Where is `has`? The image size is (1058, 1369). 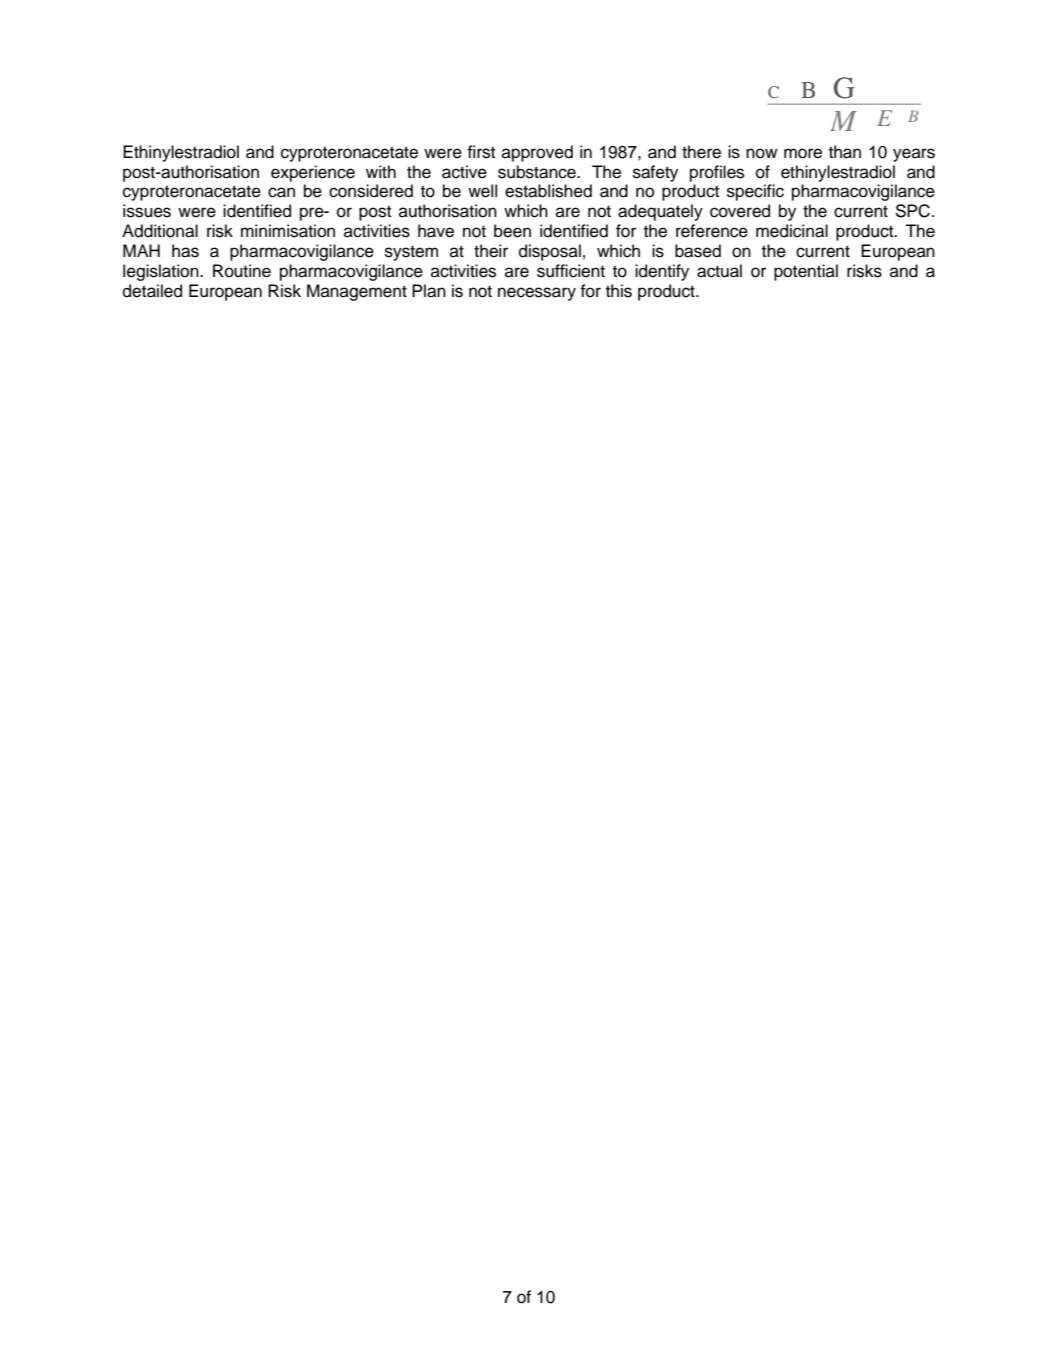 has is located at coordinates (185, 251).
